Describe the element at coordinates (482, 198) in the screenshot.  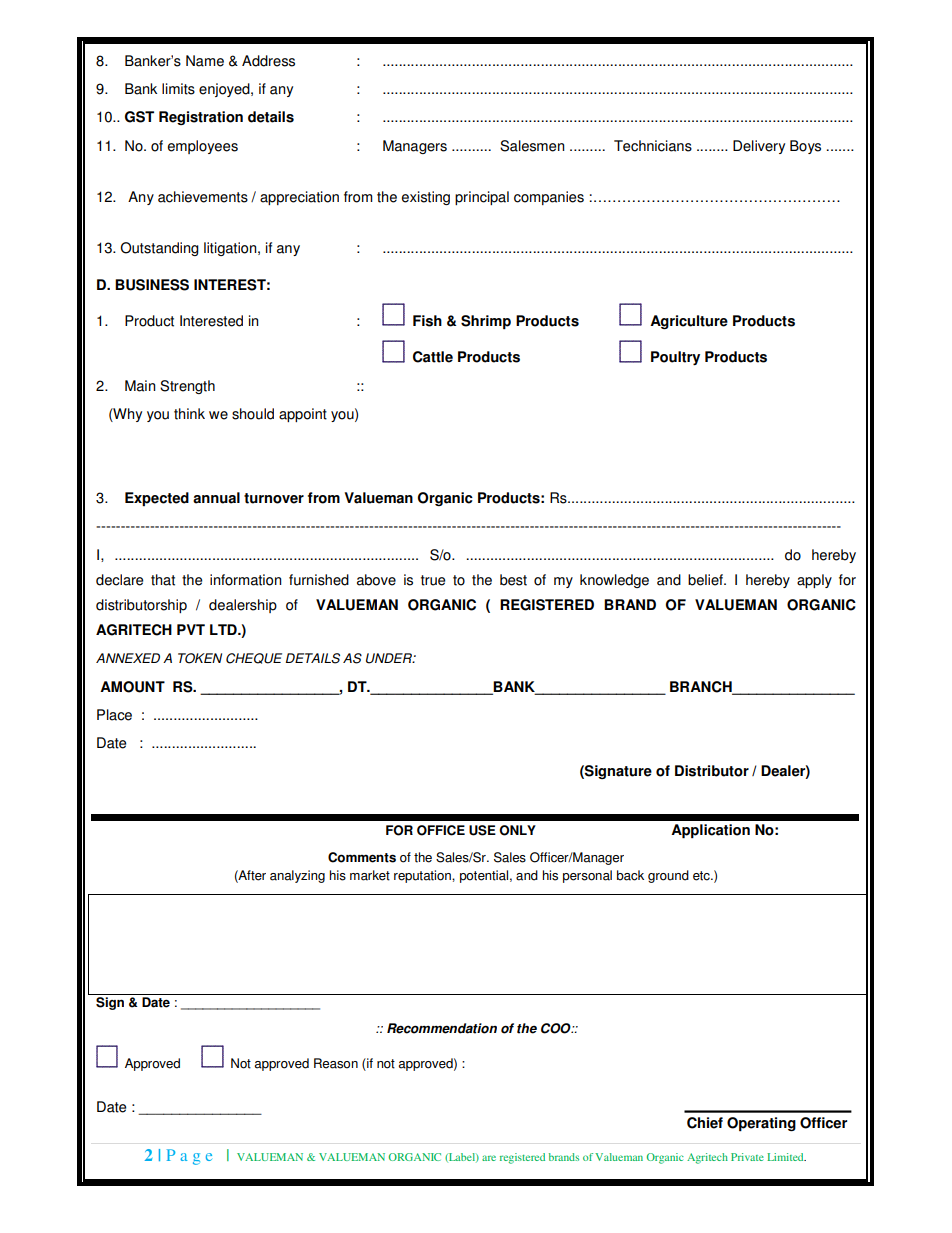
I see `principal` at that location.
